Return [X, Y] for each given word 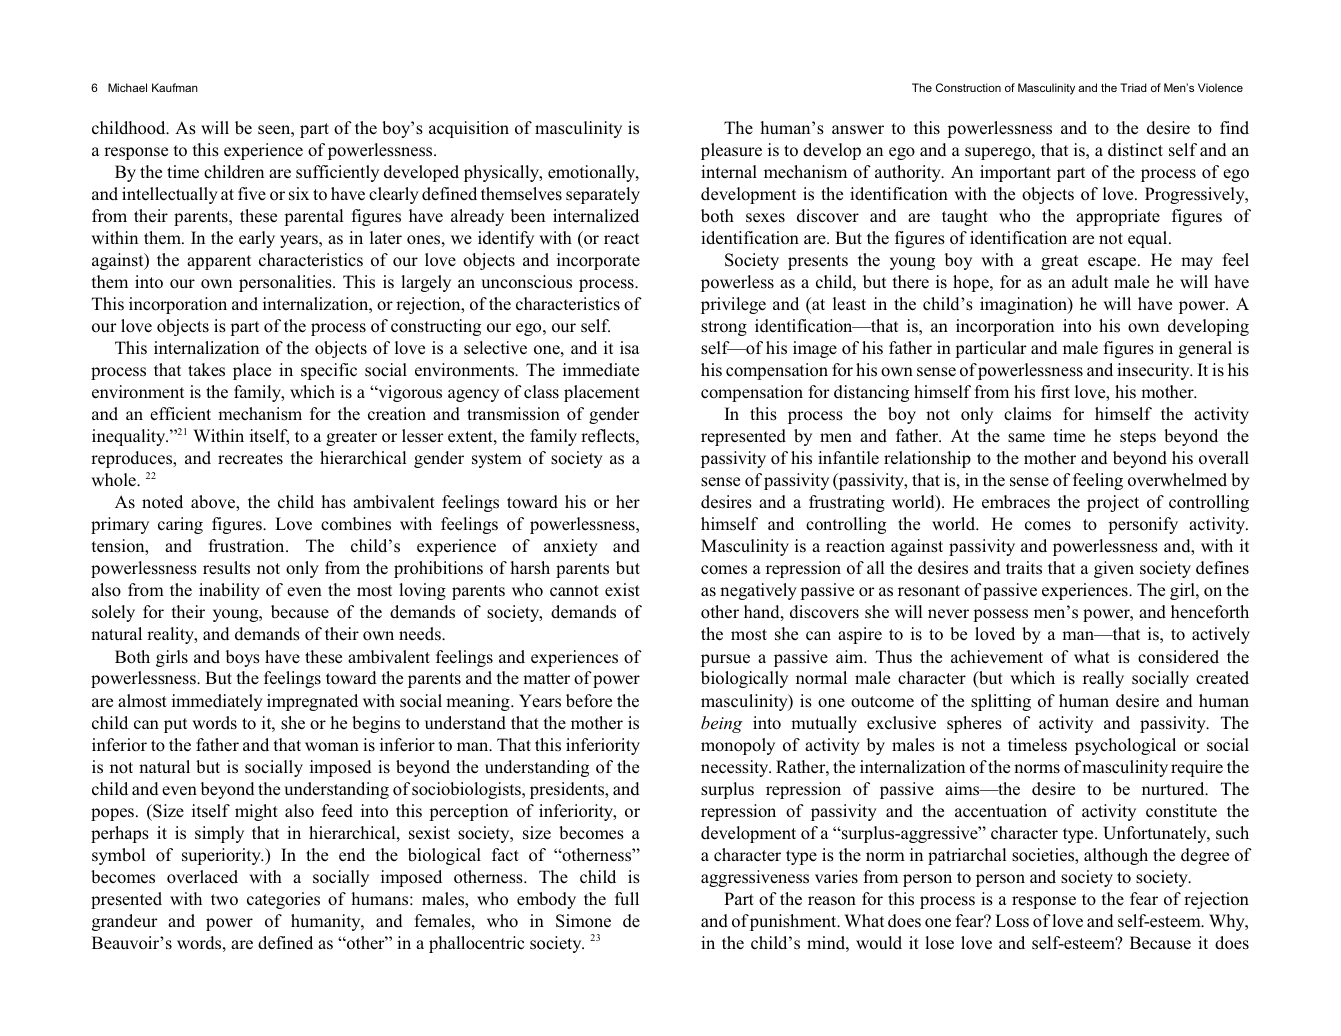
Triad [1133, 87]
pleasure [731, 151]
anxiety [571, 547]
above [214, 503]
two [224, 899]
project [1113, 503]
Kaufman [175, 87]
